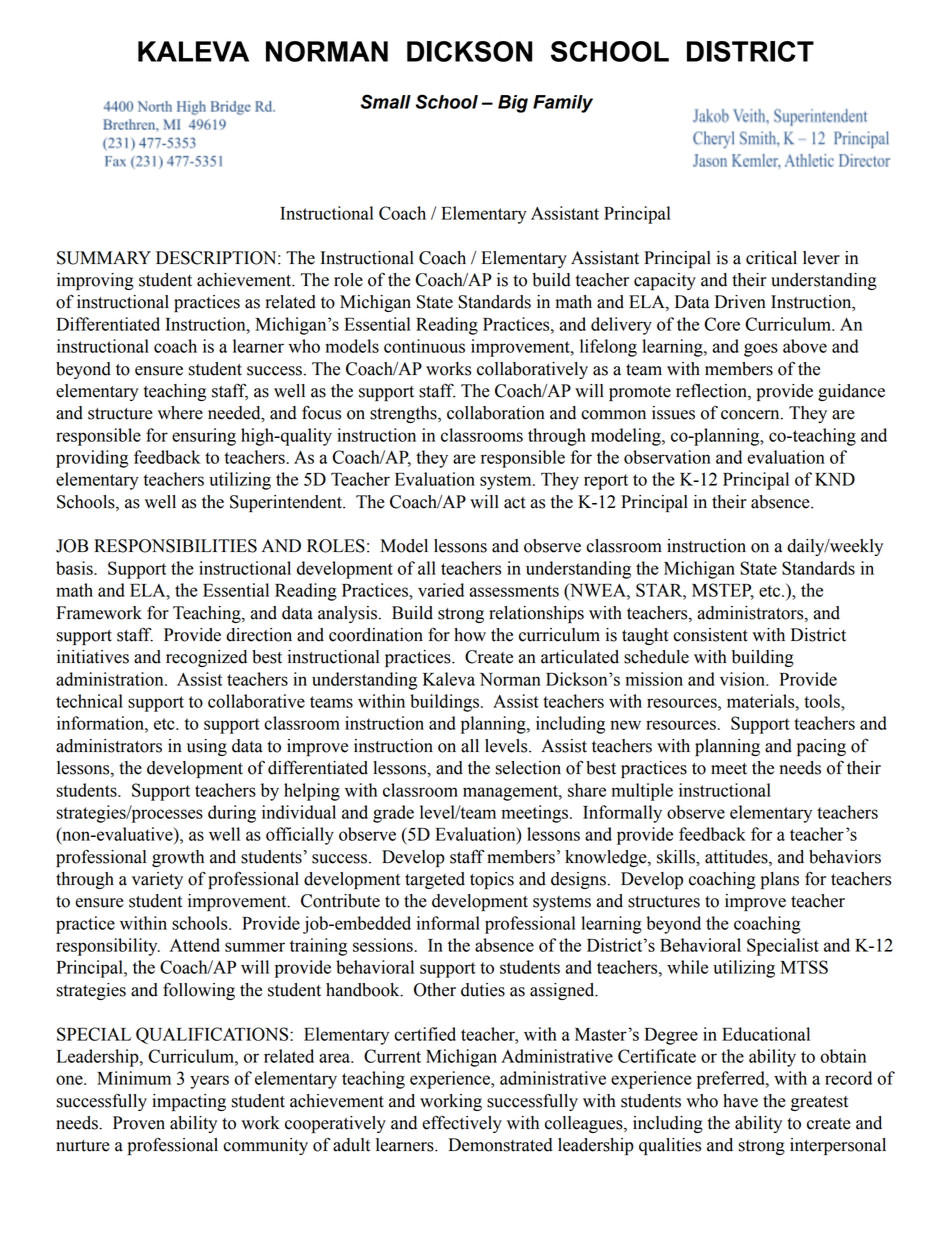 Image resolution: width=952 pixels, height=1233 pixels. What do you see at coordinates (462, 1124) in the page?
I see `effectively` at bounding box center [462, 1124].
